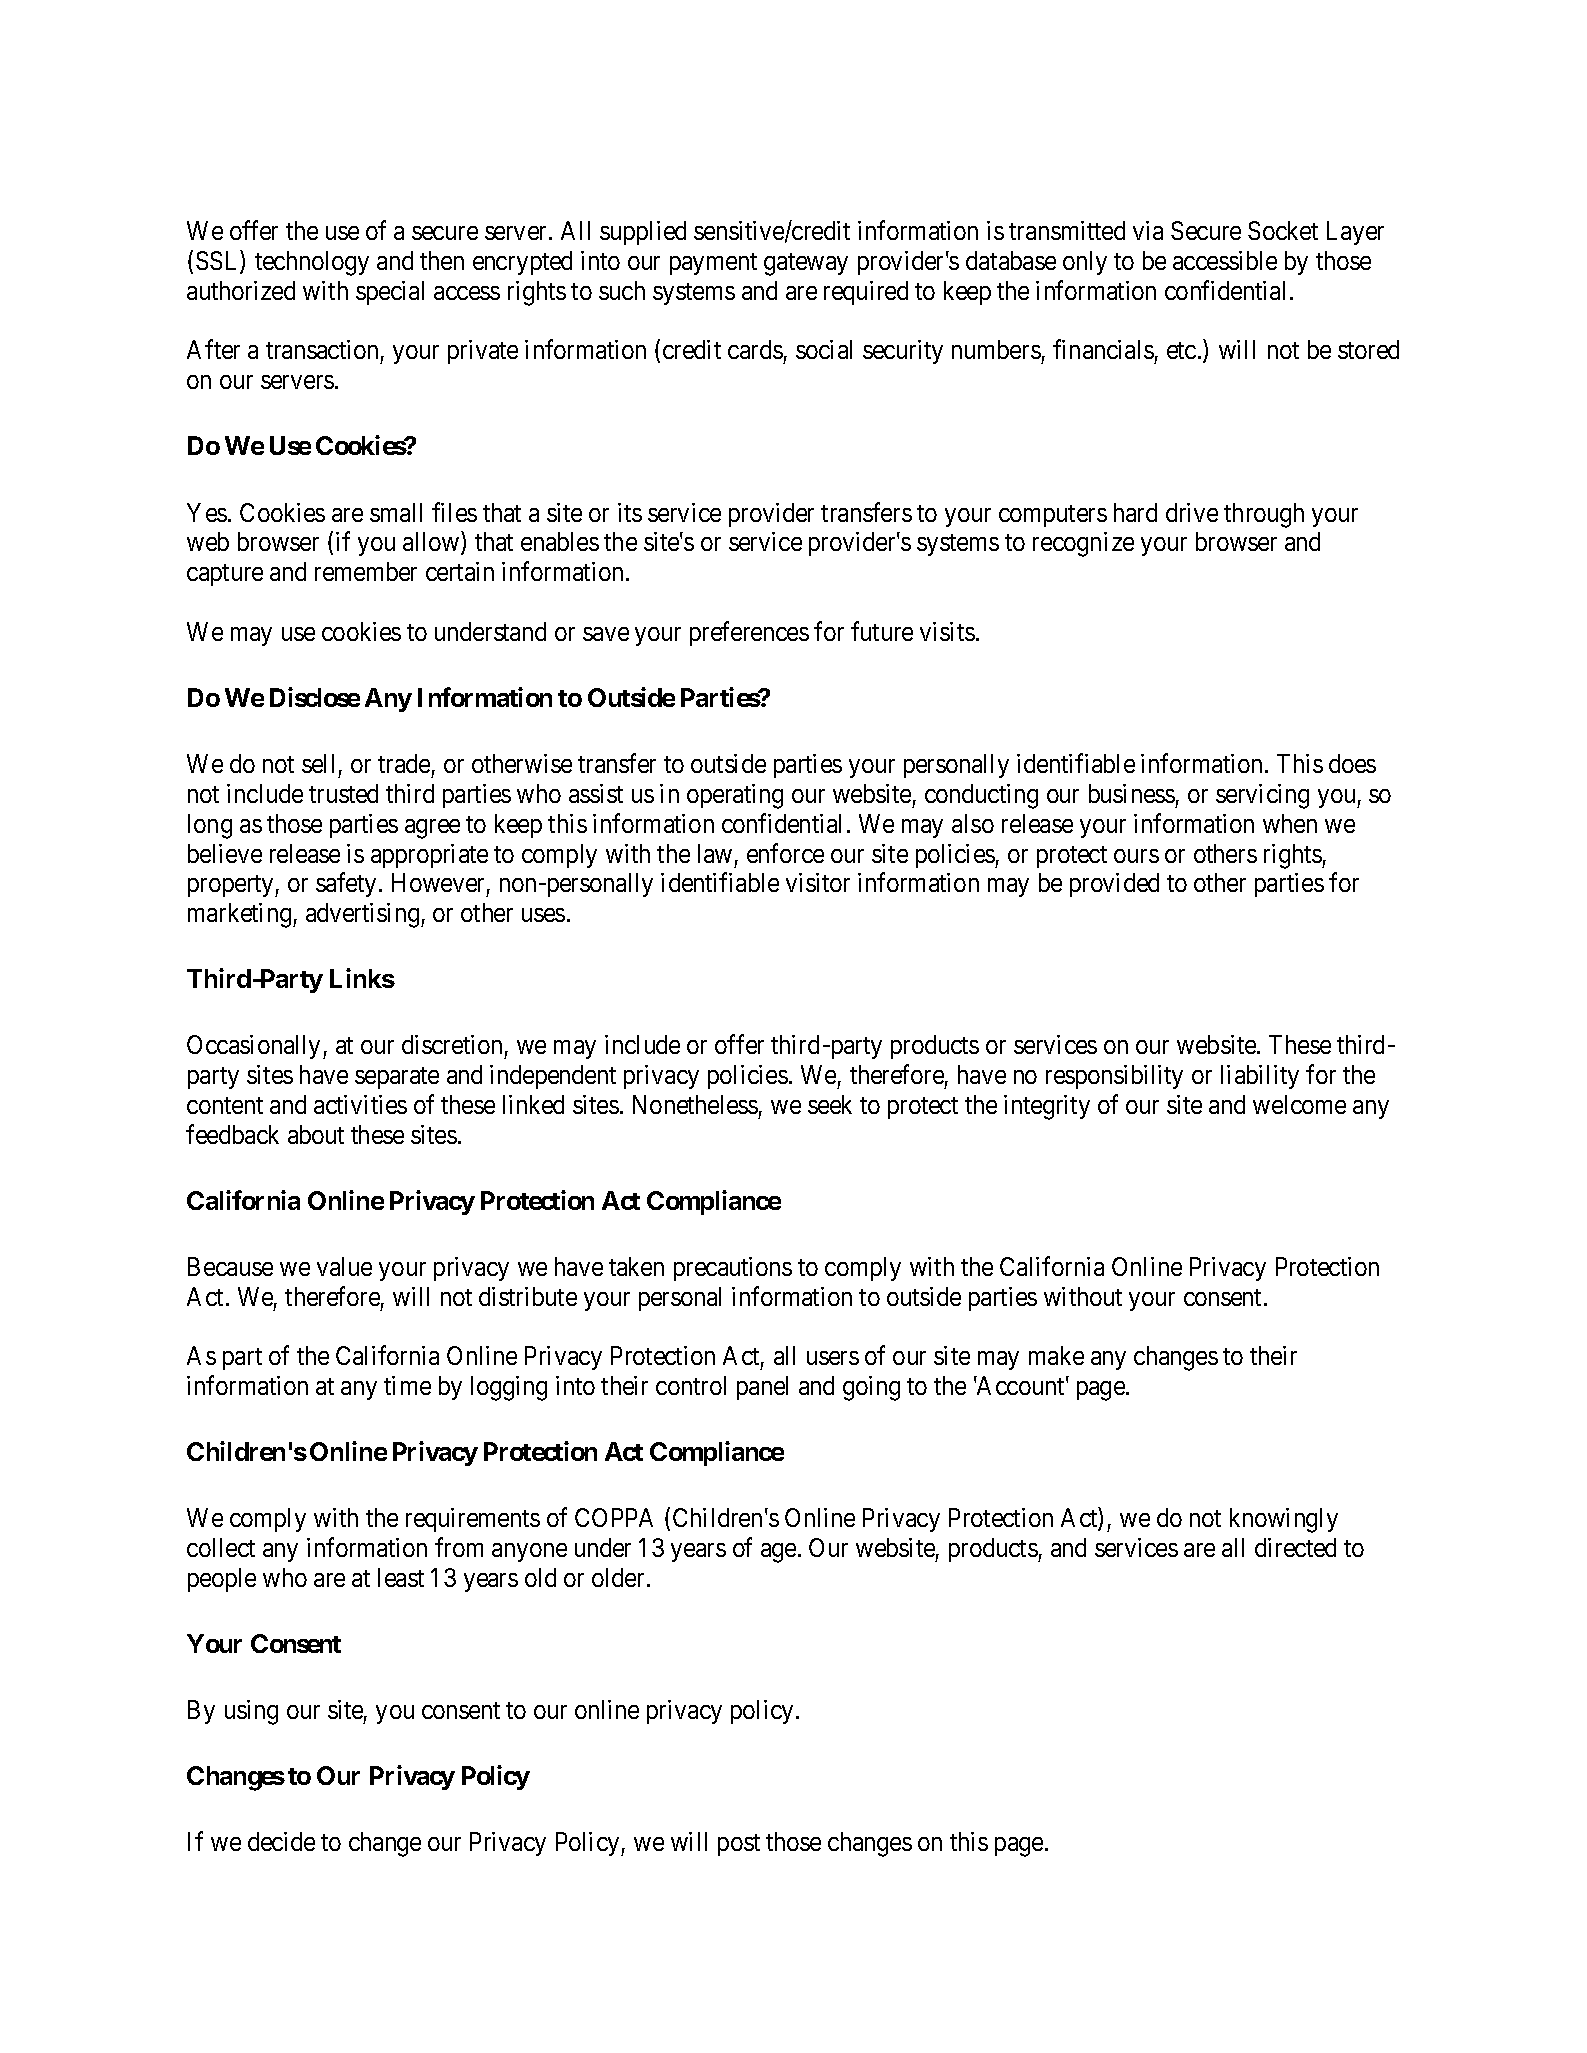 Image resolution: width=1587 pixels, height=2053 pixels. Describe the element at coordinates (735, 796) in the screenshot. I see `operating` at that location.
